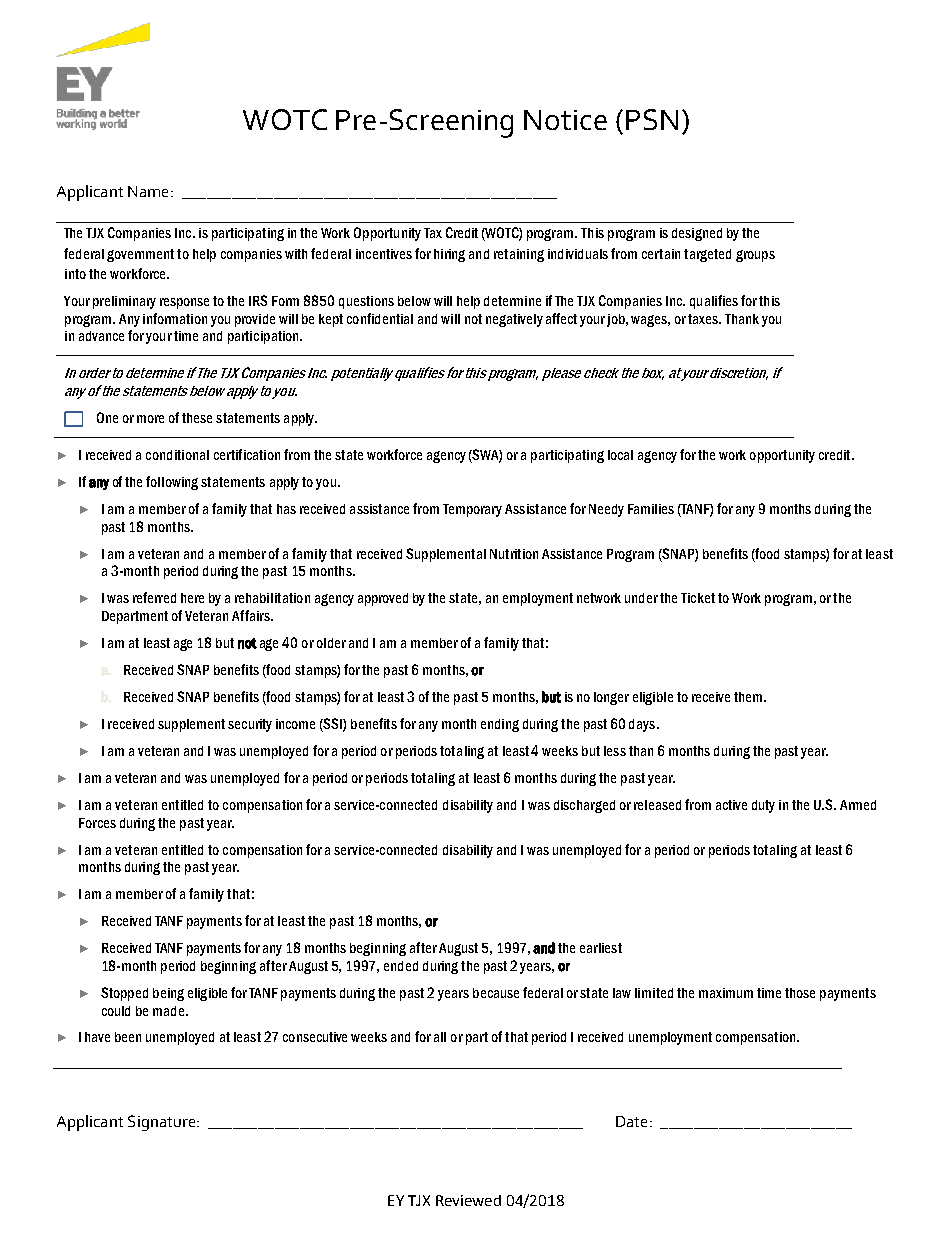 This screenshot has width=952, height=1233. I want to click on ending, so click(500, 725).
